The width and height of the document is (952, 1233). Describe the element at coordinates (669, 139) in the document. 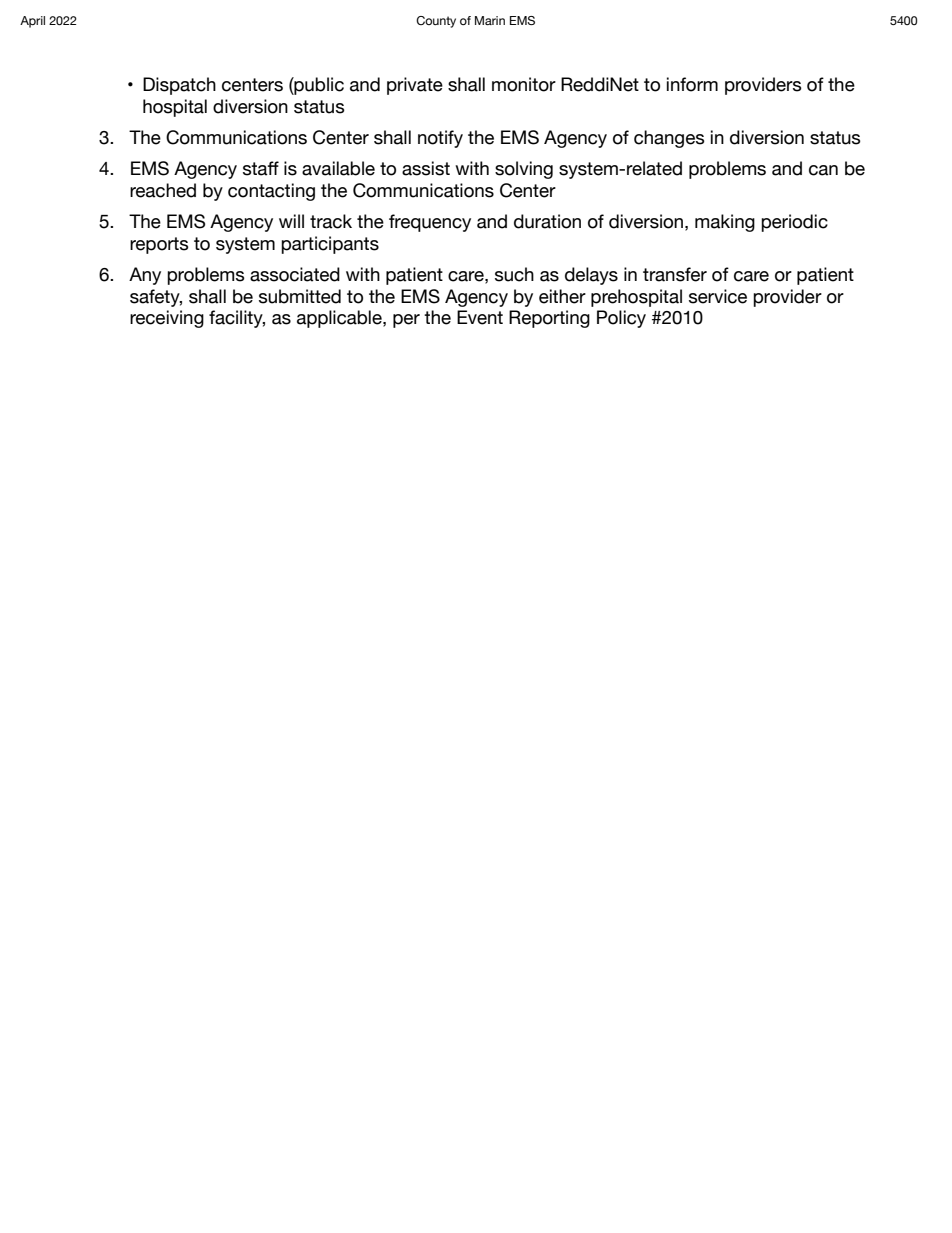

I see `changes` at that location.
